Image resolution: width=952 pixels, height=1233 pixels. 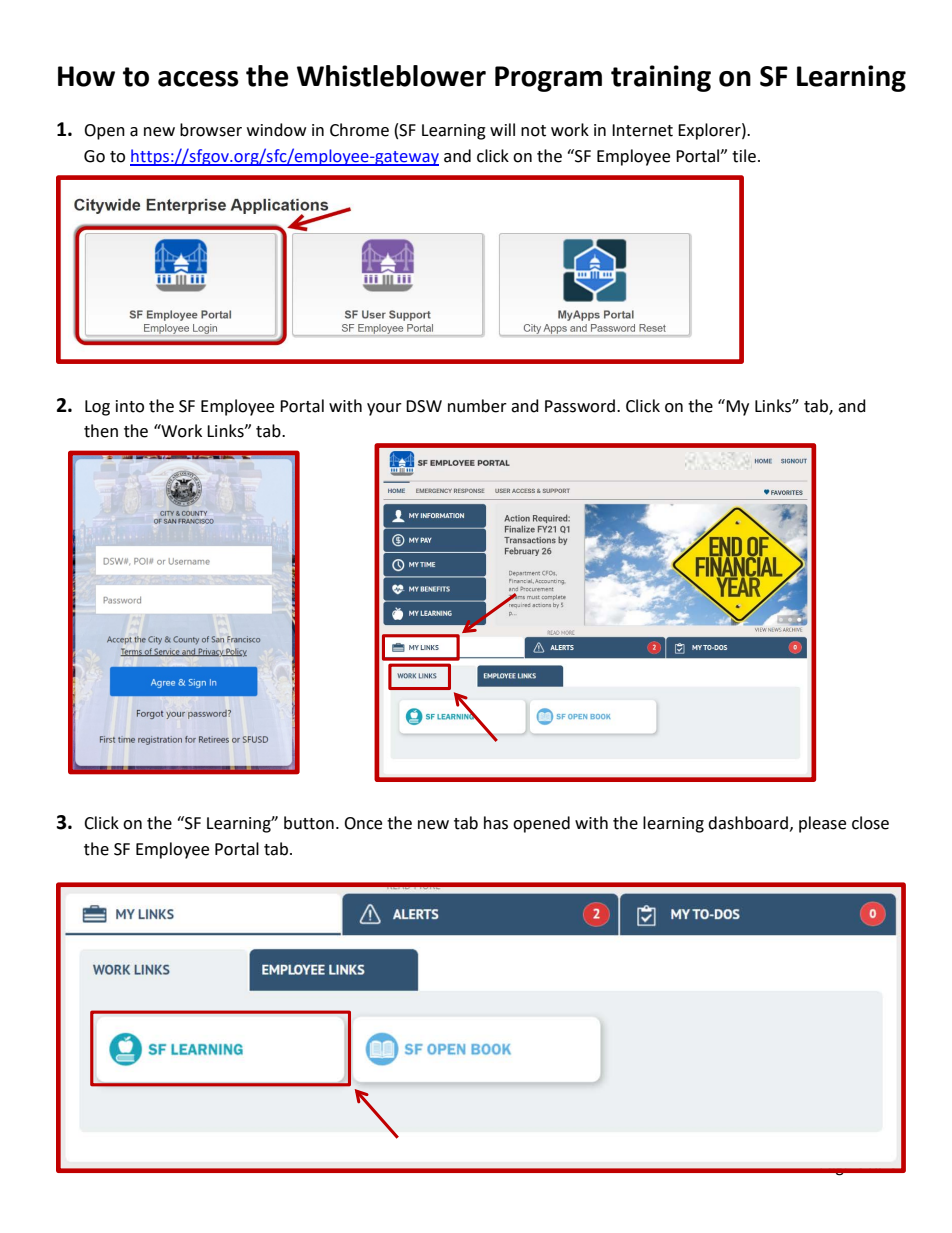 I want to click on will, so click(x=502, y=129).
